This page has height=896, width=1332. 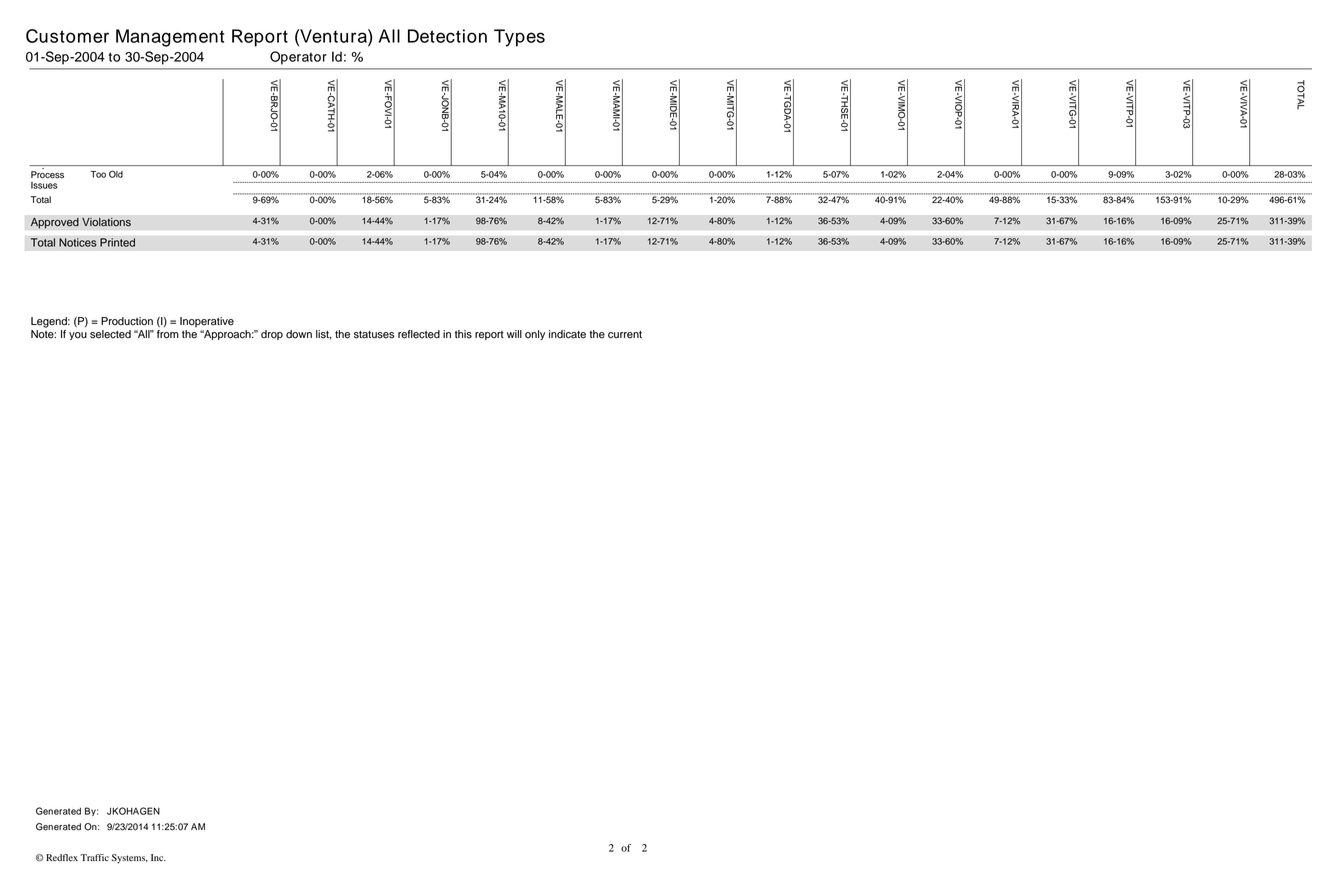 I want to click on Traffic, so click(x=94, y=857).
